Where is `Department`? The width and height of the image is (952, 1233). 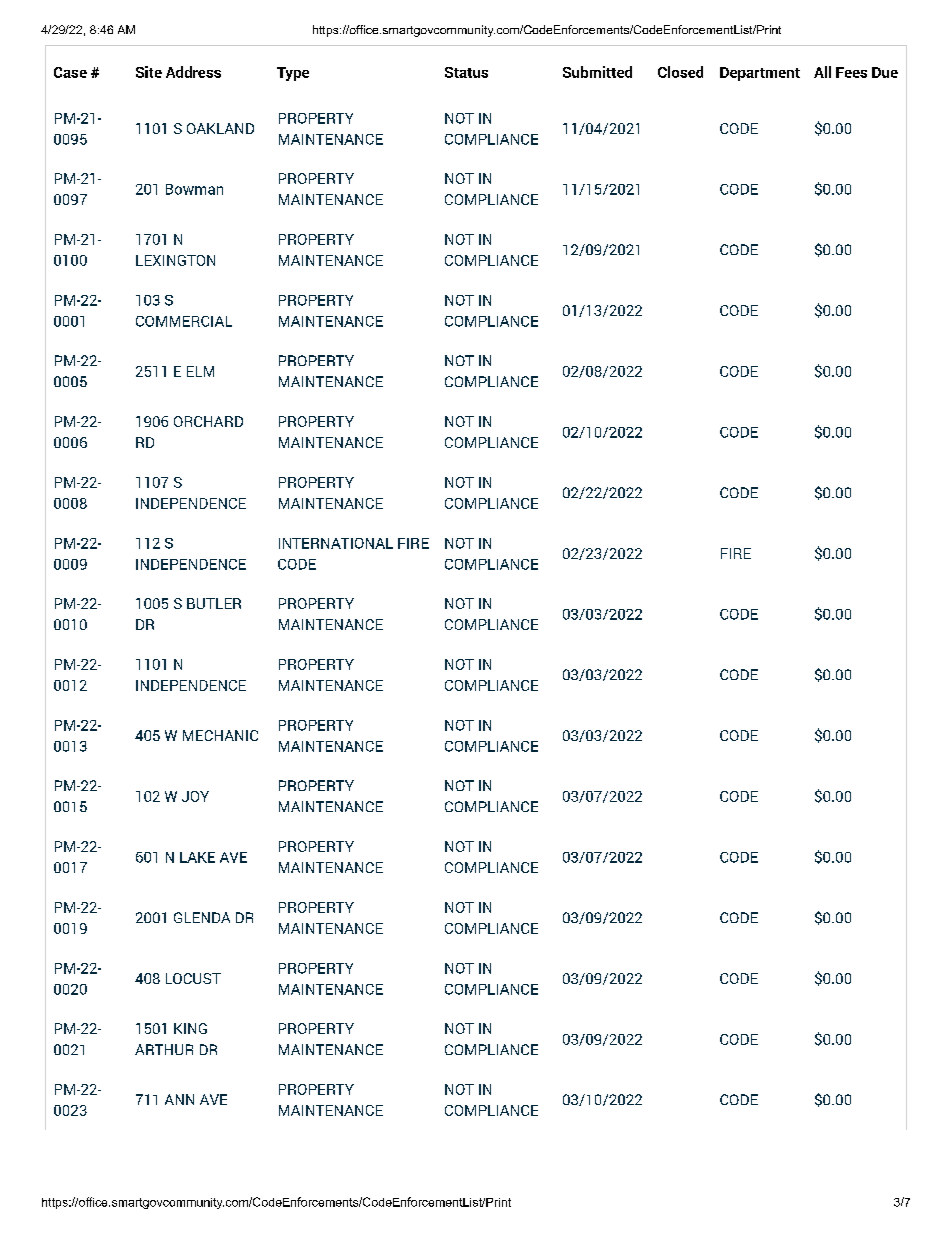
Department is located at coordinates (760, 74).
